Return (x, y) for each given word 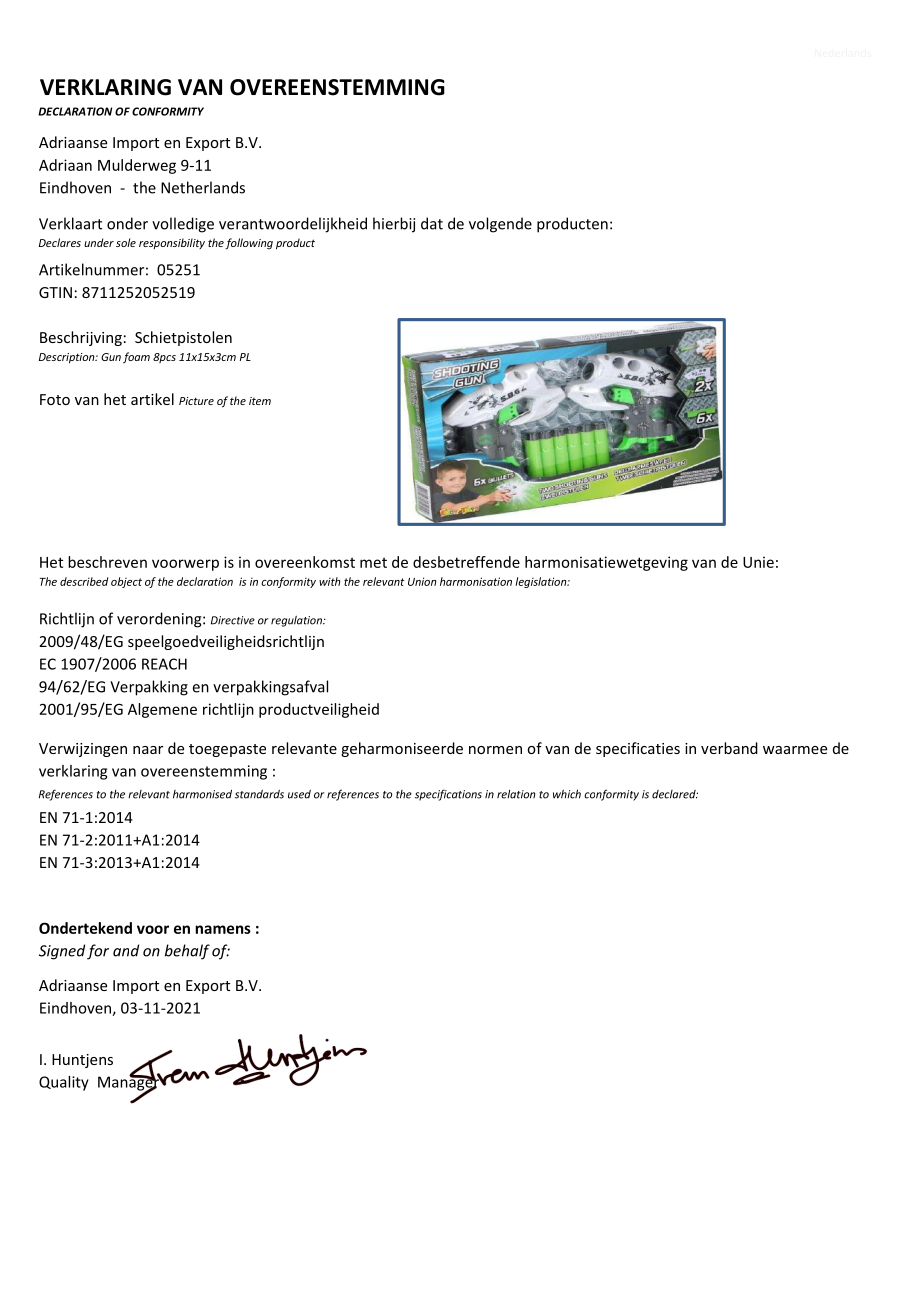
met (373, 563)
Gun (111, 357)
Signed (62, 952)
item (260, 401)
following (249, 244)
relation (516, 794)
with (330, 581)
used (299, 794)
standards (259, 794)
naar (148, 750)
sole (126, 242)
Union (422, 581)
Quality (64, 1083)
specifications (448, 795)
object (126, 582)
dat (432, 223)
